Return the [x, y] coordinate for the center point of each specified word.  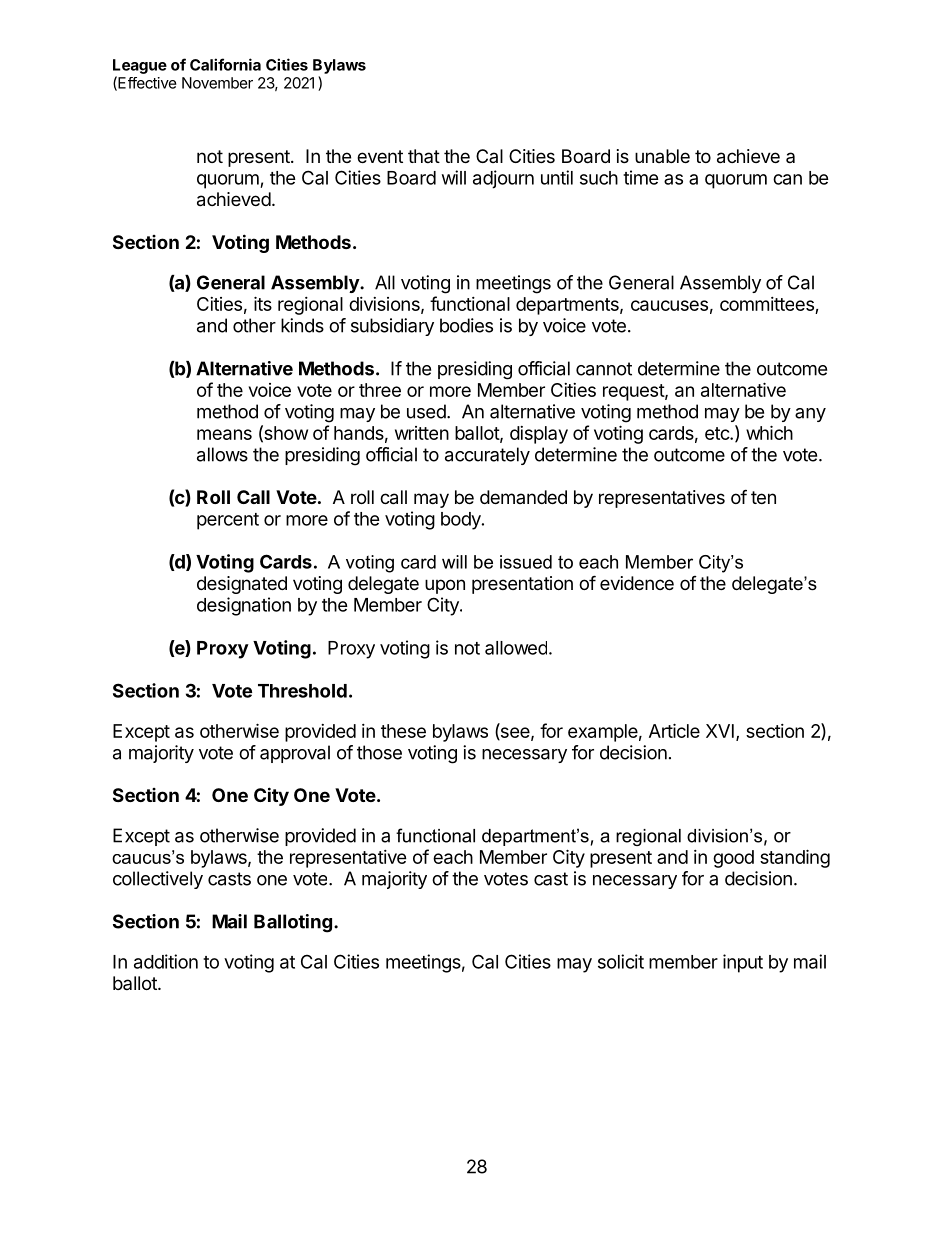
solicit [621, 961]
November [217, 83]
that [424, 156]
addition [166, 961]
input [743, 963]
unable [662, 156]
